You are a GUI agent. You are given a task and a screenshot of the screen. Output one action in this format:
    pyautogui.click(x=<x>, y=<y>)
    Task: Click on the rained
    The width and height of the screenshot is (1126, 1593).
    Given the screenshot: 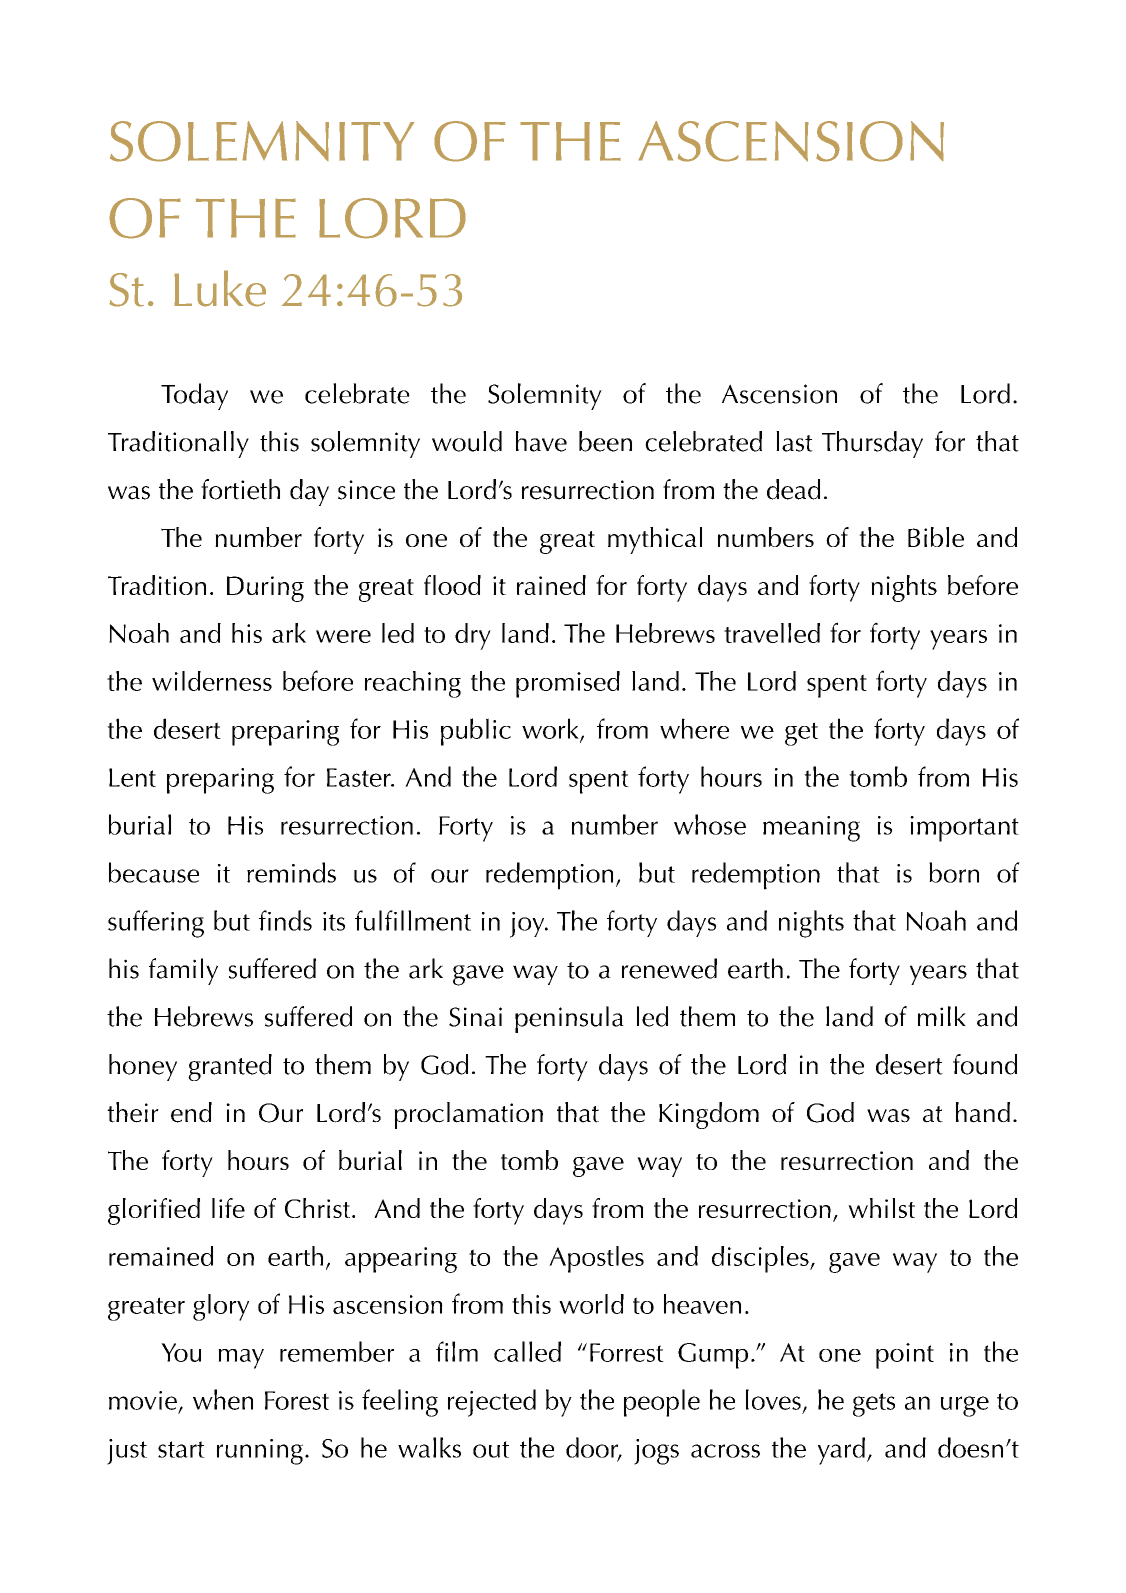 What is the action you would take?
    pyautogui.click(x=551, y=585)
